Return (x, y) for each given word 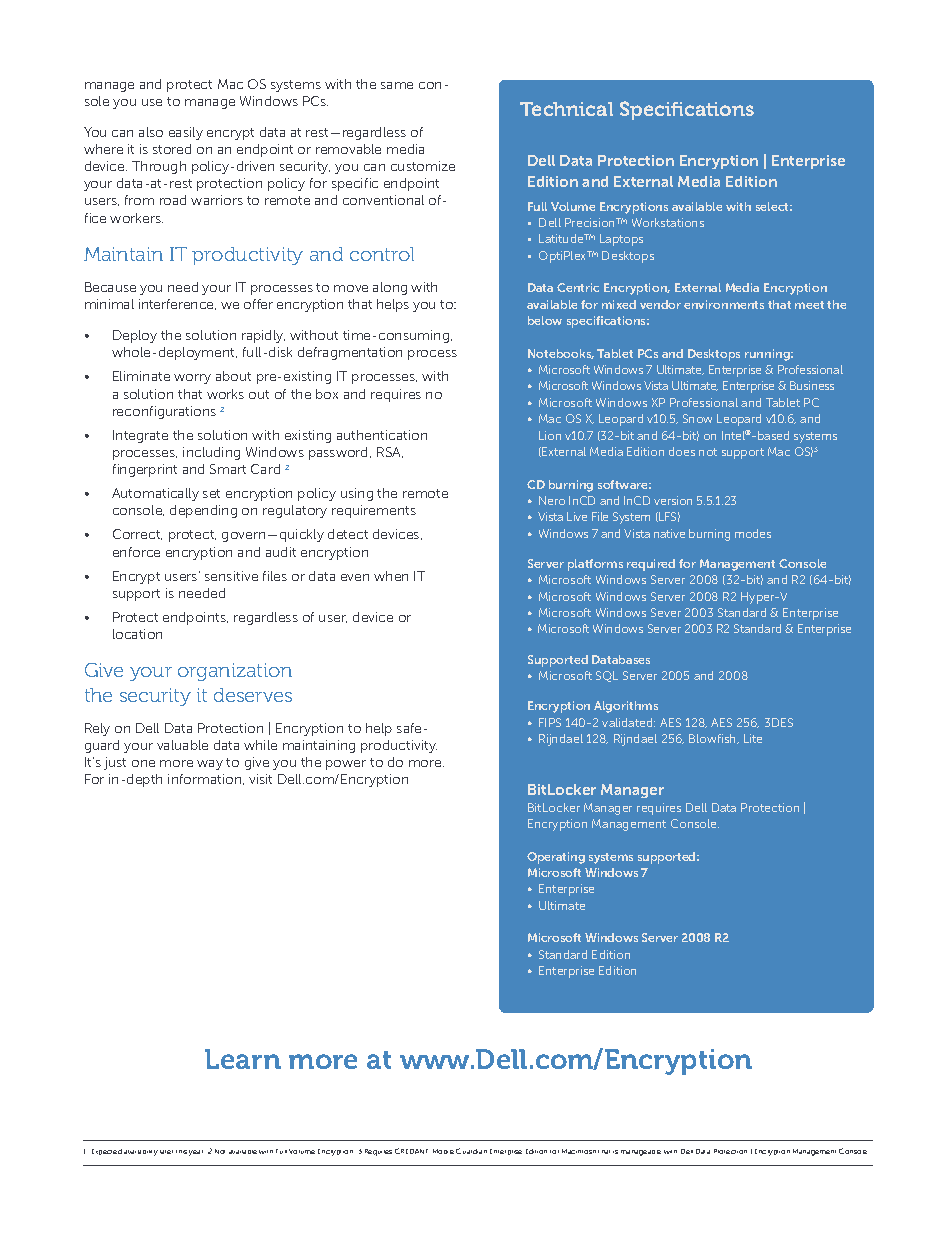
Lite (753, 738)
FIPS (550, 722)
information (206, 779)
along (390, 288)
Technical (566, 109)
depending (203, 511)
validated (628, 722)
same (397, 85)
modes (753, 533)
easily (186, 133)
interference (177, 304)
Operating (556, 858)
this (181, 1152)
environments (724, 304)
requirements (374, 511)
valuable (182, 745)
